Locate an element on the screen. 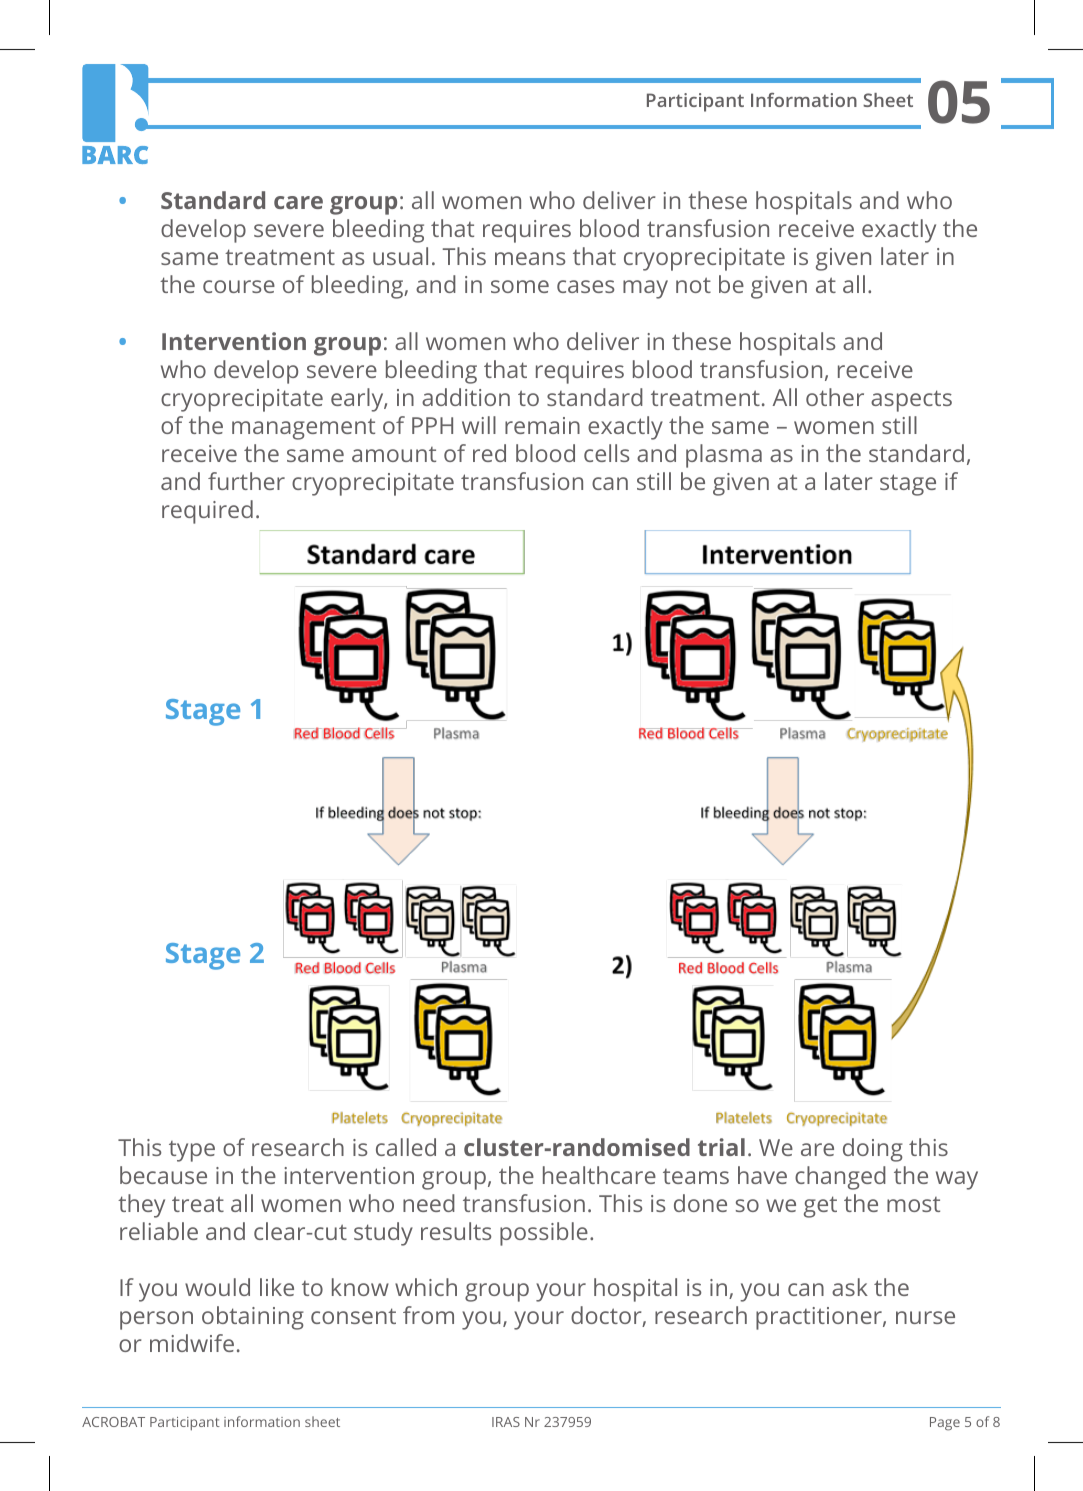  doing is located at coordinates (873, 1150).
